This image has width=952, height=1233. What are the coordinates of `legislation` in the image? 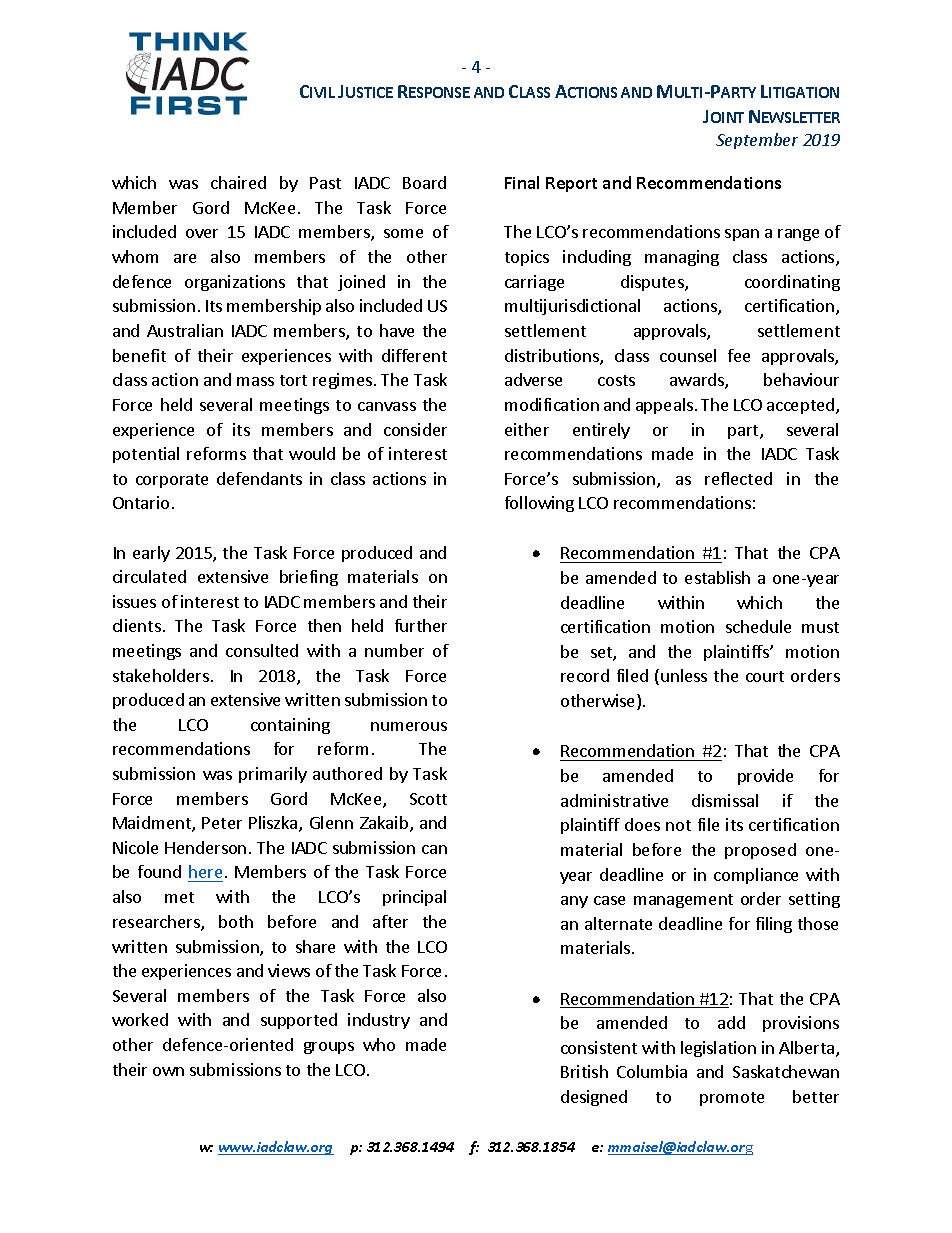 It's located at (718, 1049).
